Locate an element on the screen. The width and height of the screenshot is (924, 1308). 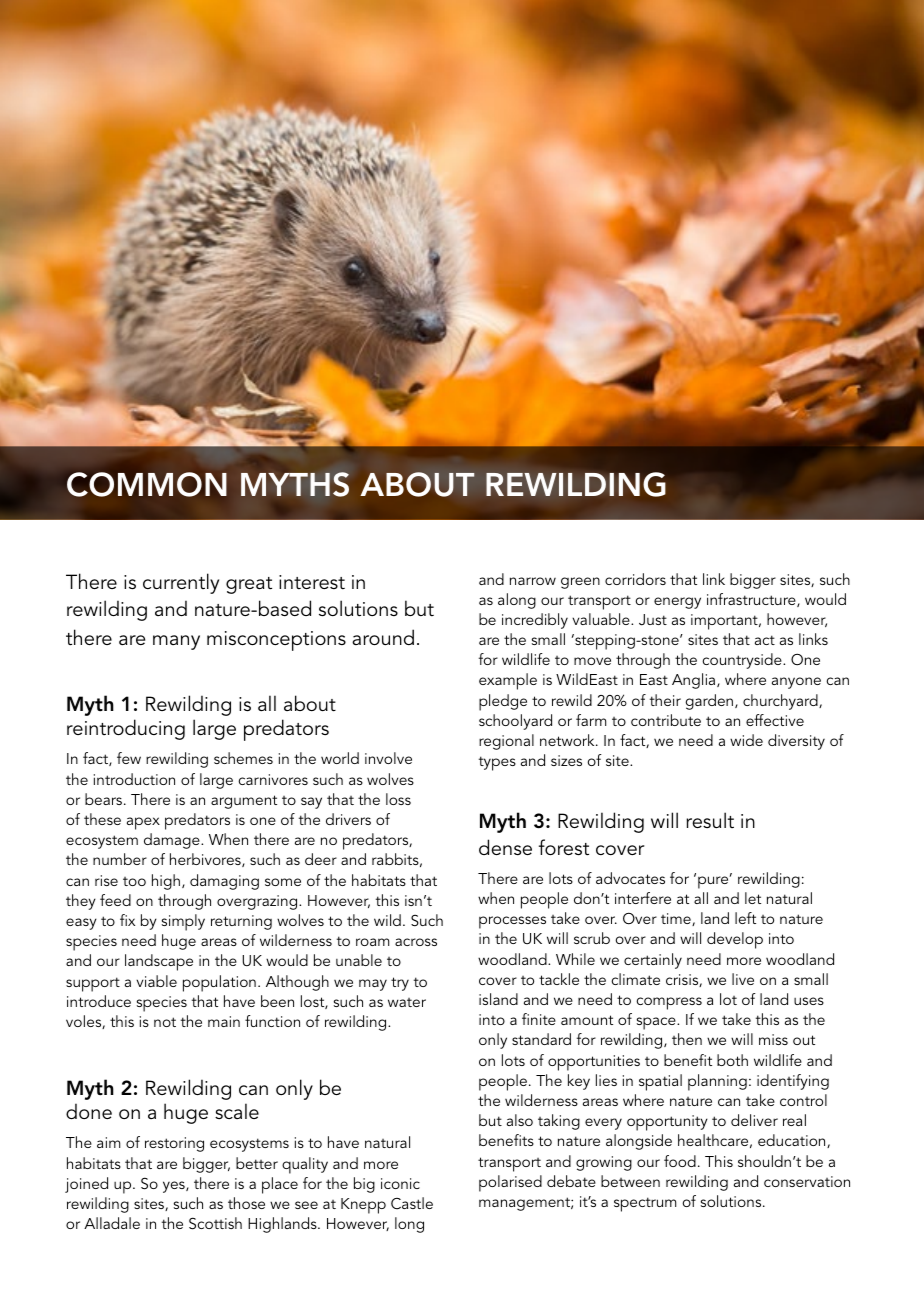
yes is located at coordinates (175, 1187).
